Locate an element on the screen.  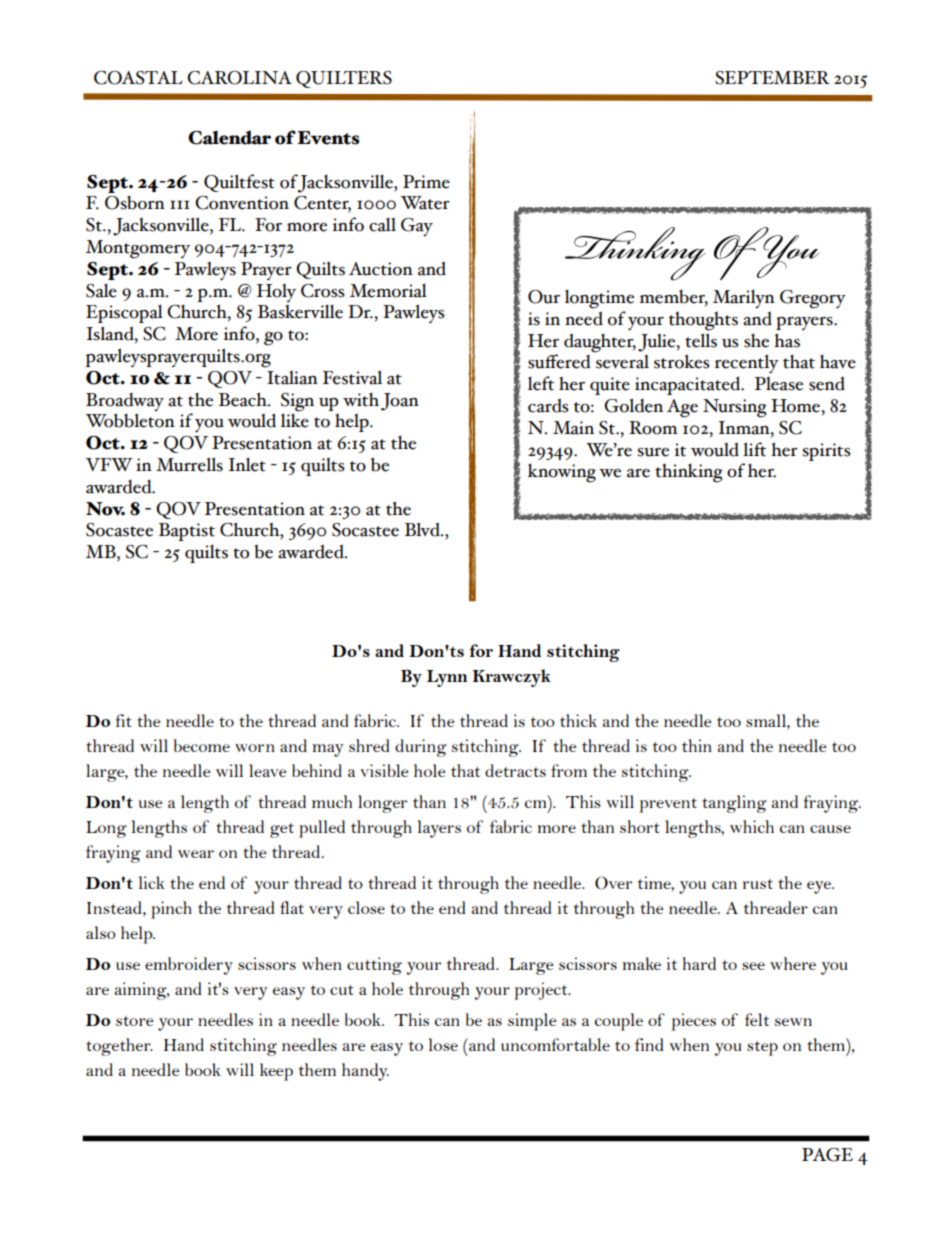
uncomfortable is located at coordinates (555, 1044).
